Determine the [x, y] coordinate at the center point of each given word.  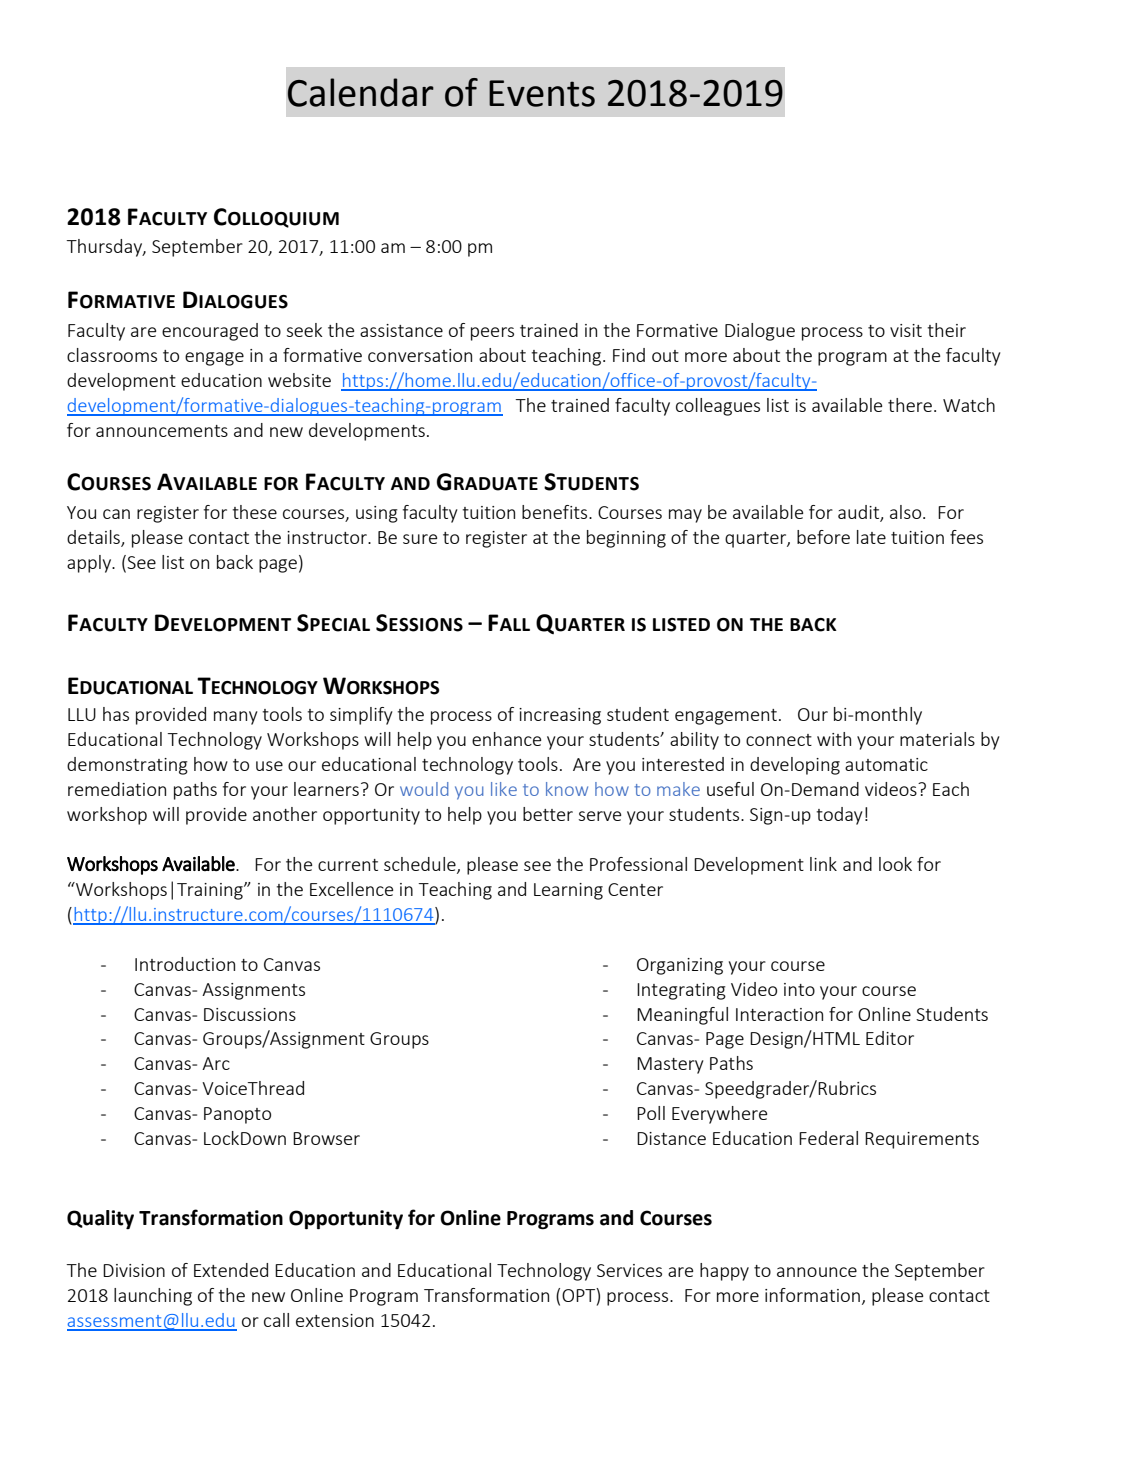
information [812, 1295]
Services [629, 1270]
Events [542, 93]
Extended [231, 1270]
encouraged [210, 332]
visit [906, 330]
